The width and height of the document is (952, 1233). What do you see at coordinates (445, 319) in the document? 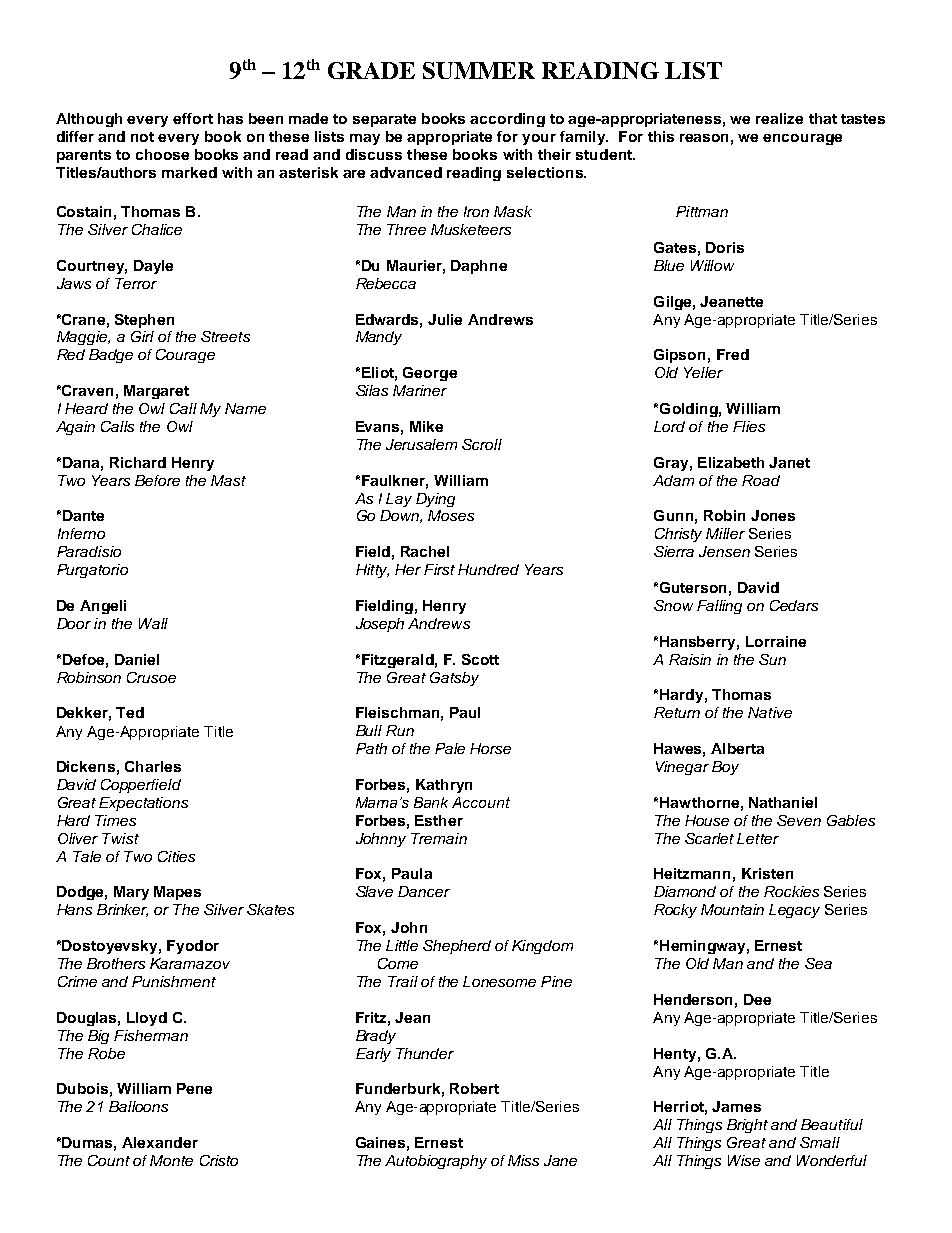
I see `Julie` at bounding box center [445, 319].
